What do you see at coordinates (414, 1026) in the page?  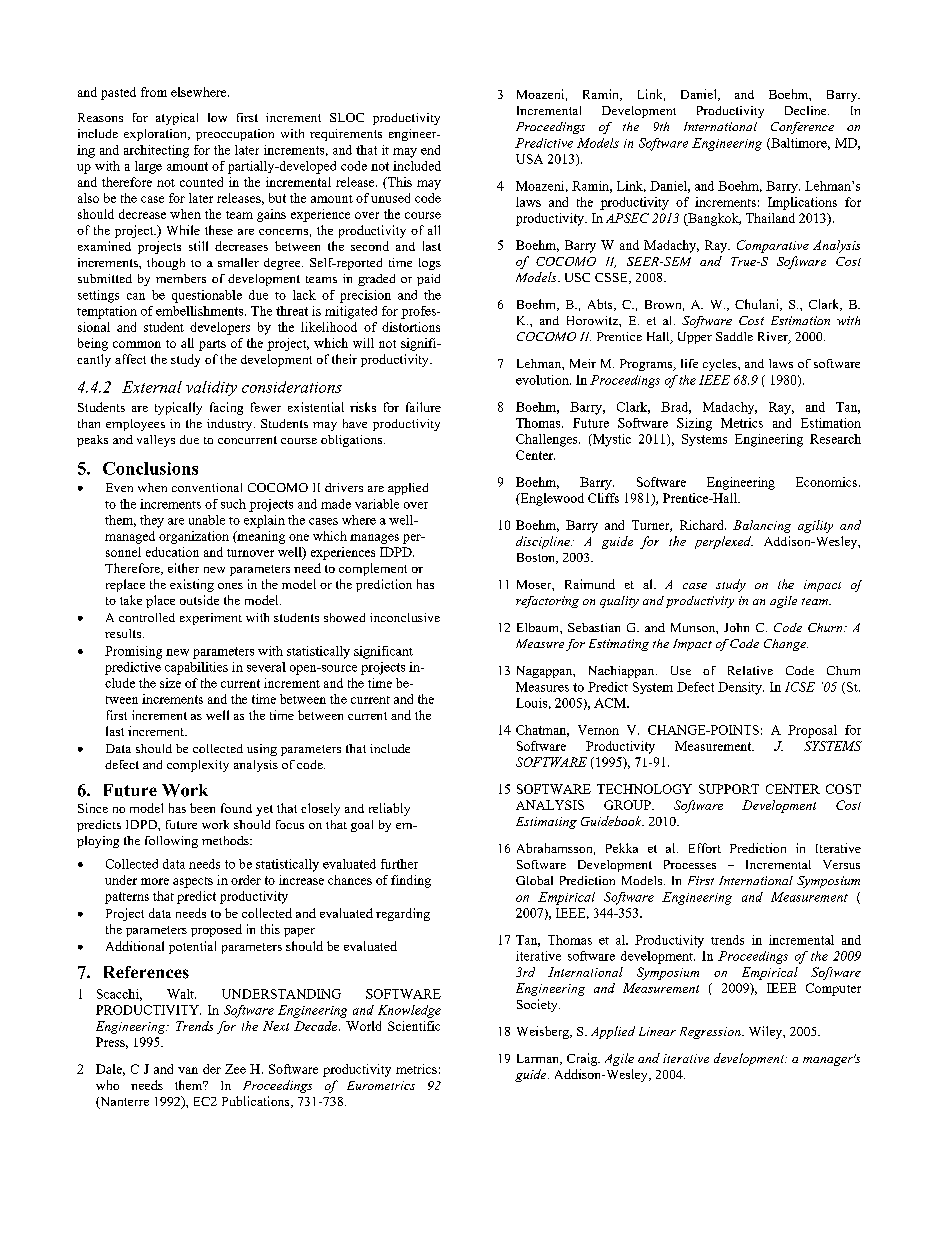 I see `Scientific` at bounding box center [414, 1026].
